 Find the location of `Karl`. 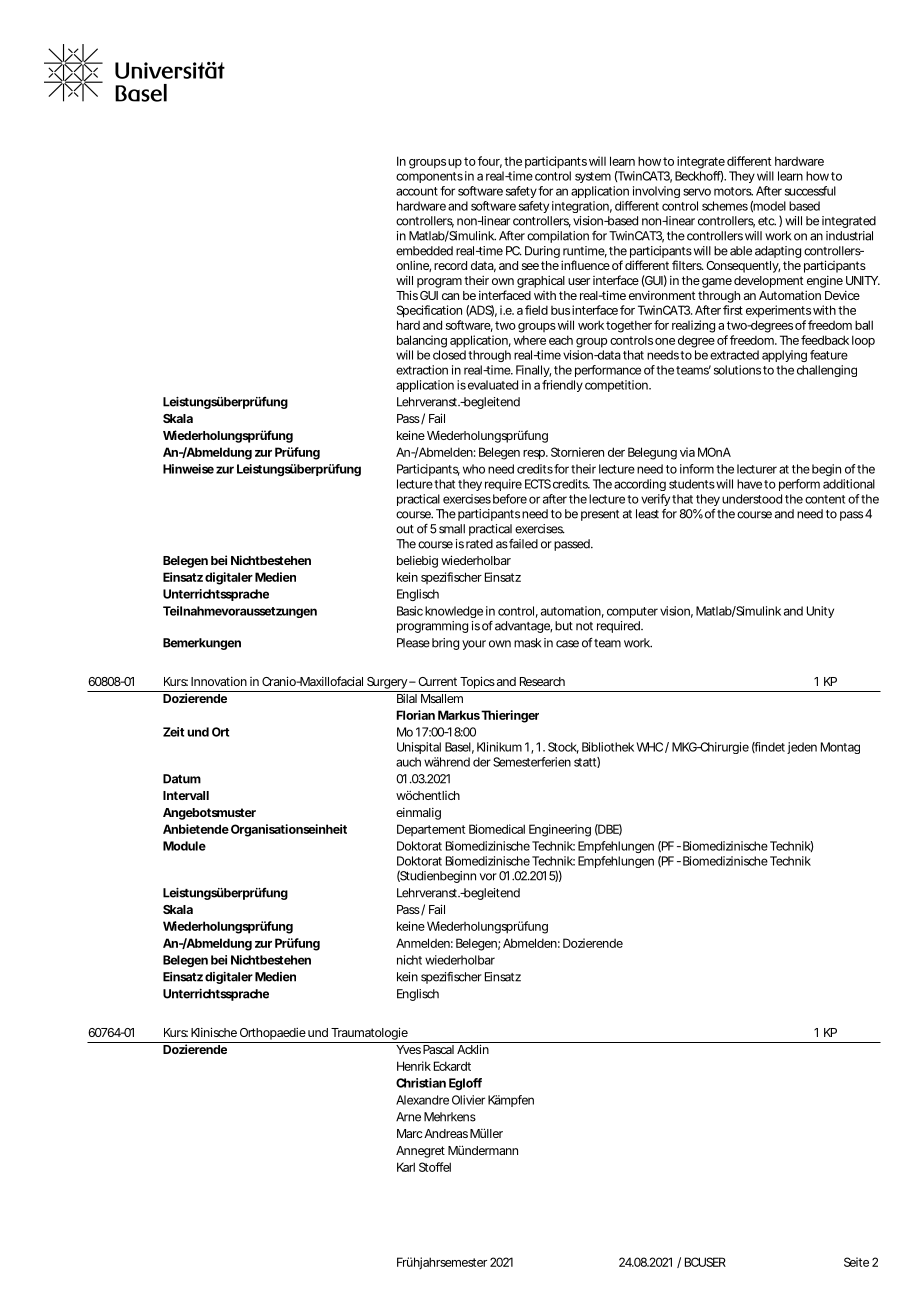

Karl is located at coordinates (406, 1167).
